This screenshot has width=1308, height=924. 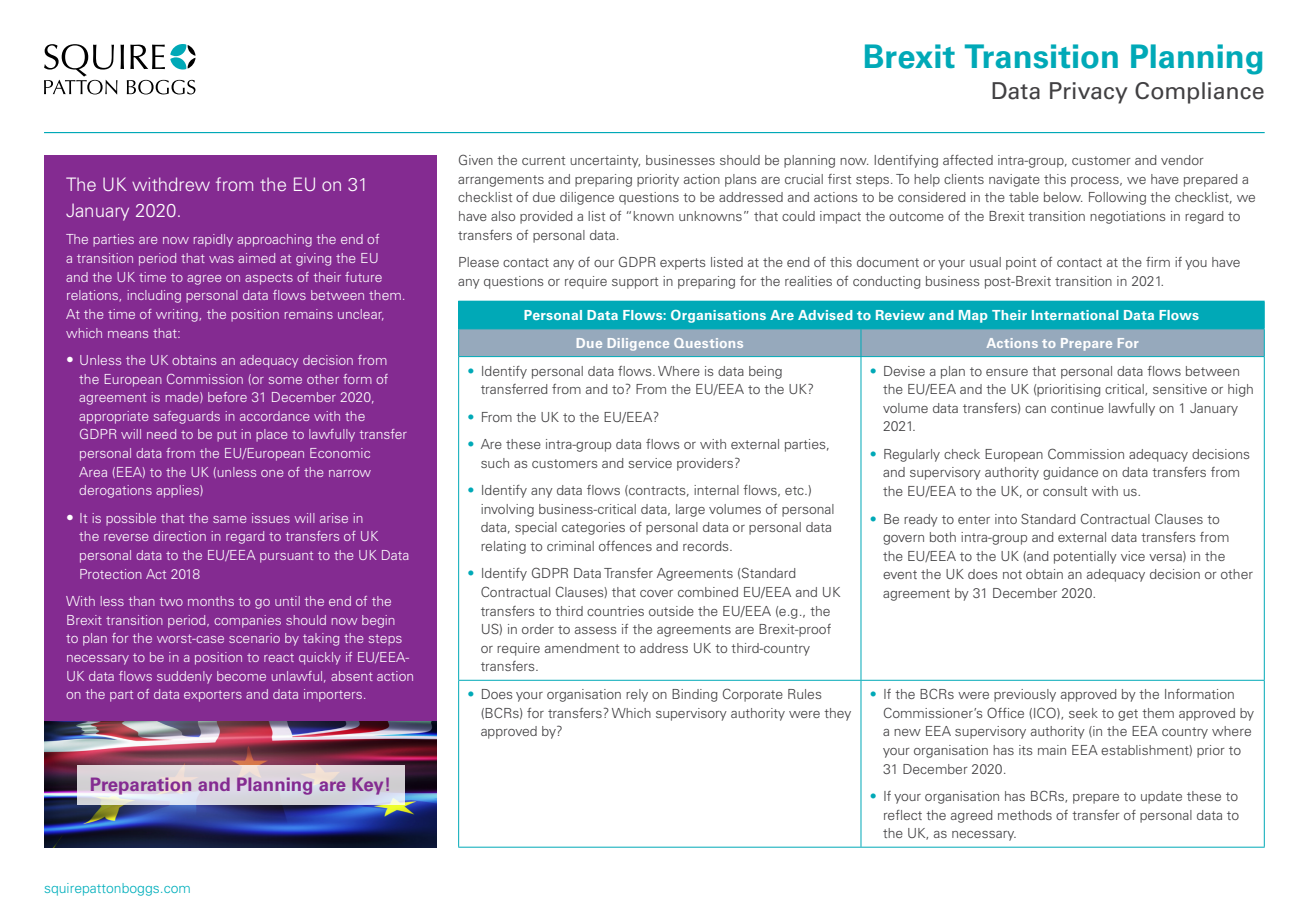 What do you see at coordinates (1089, 93) in the screenshot?
I see `Privacy` at bounding box center [1089, 93].
